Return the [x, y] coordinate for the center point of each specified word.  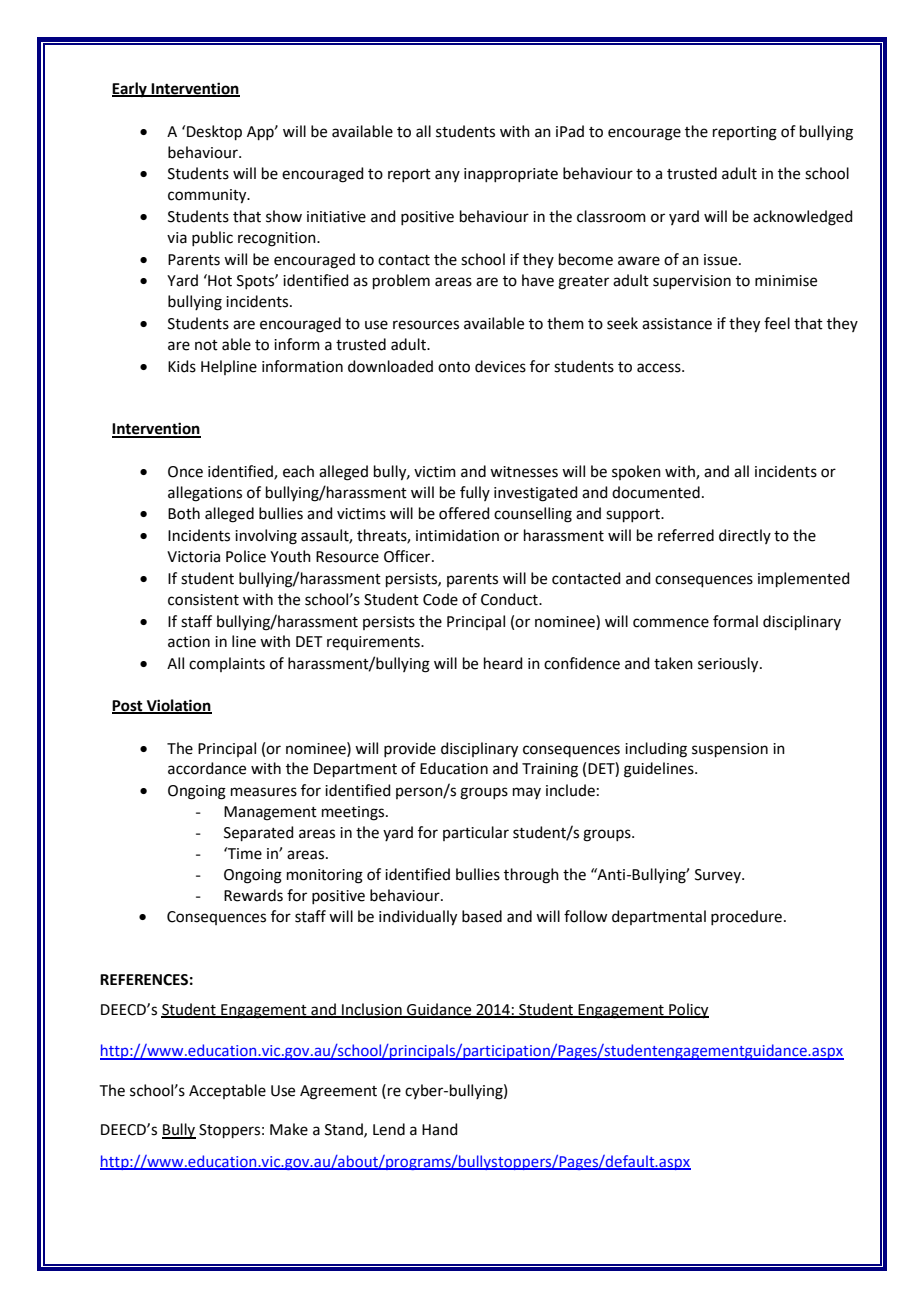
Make [289, 1129]
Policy [688, 1011]
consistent [203, 600]
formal [735, 621]
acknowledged [803, 218]
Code [440, 599]
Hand [440, 1129]
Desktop [214, 132]
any [447, 176]
